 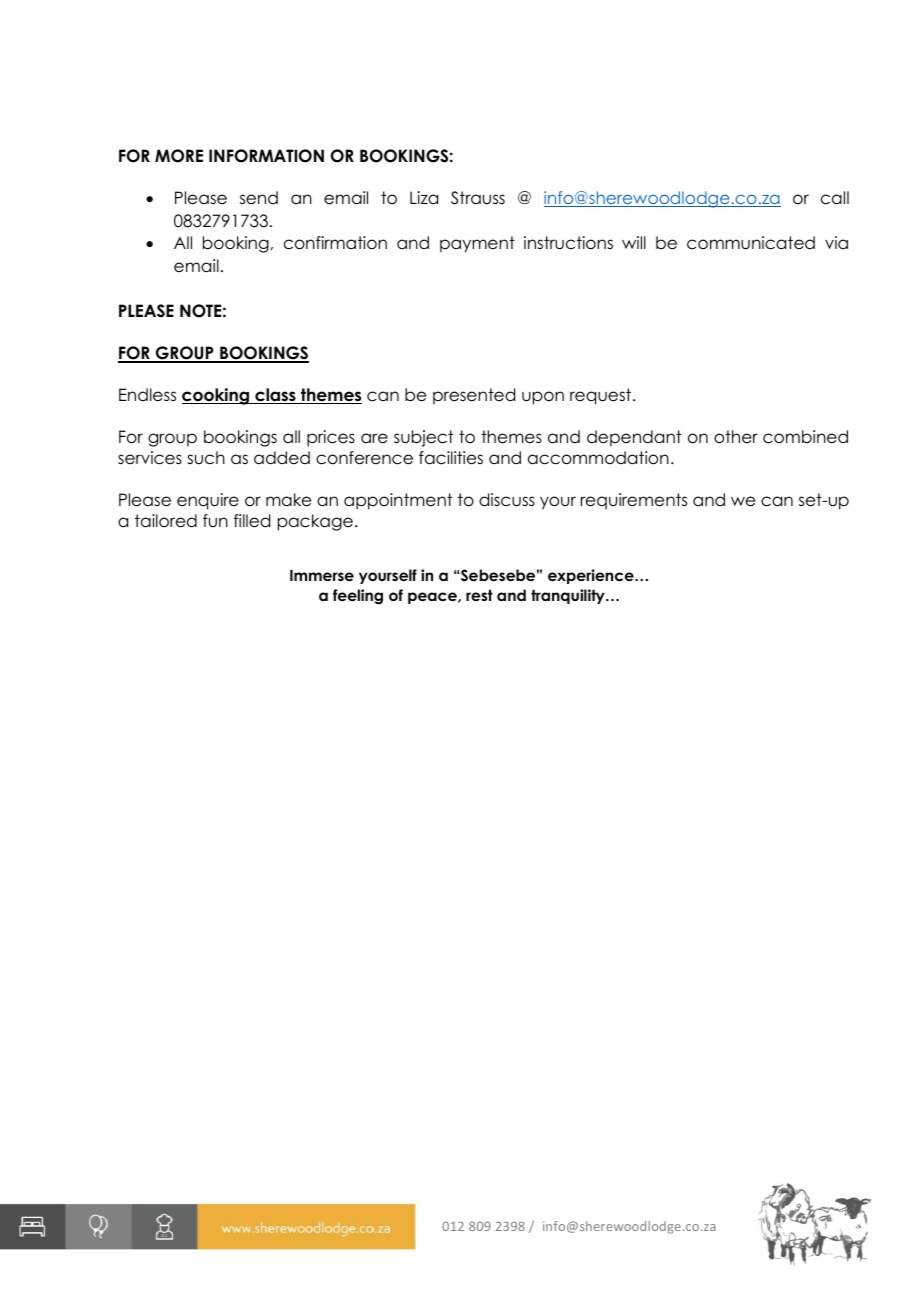 What do you see at coordinates (736, 437) in the screenshot?
I see `other` at bounding box center [736, 437].
